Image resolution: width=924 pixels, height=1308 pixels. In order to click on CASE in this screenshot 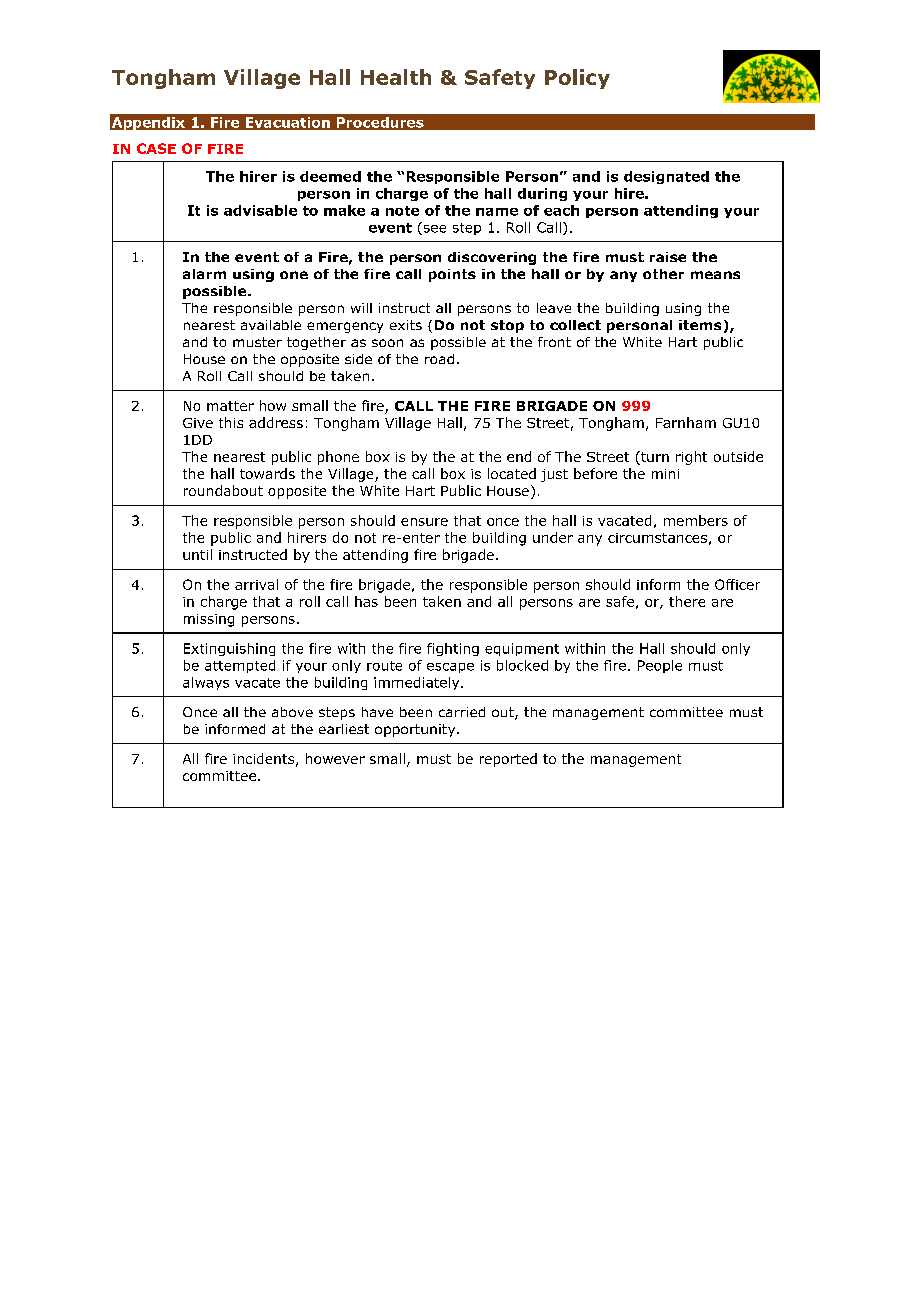, I will do `click(156, 148)`.
